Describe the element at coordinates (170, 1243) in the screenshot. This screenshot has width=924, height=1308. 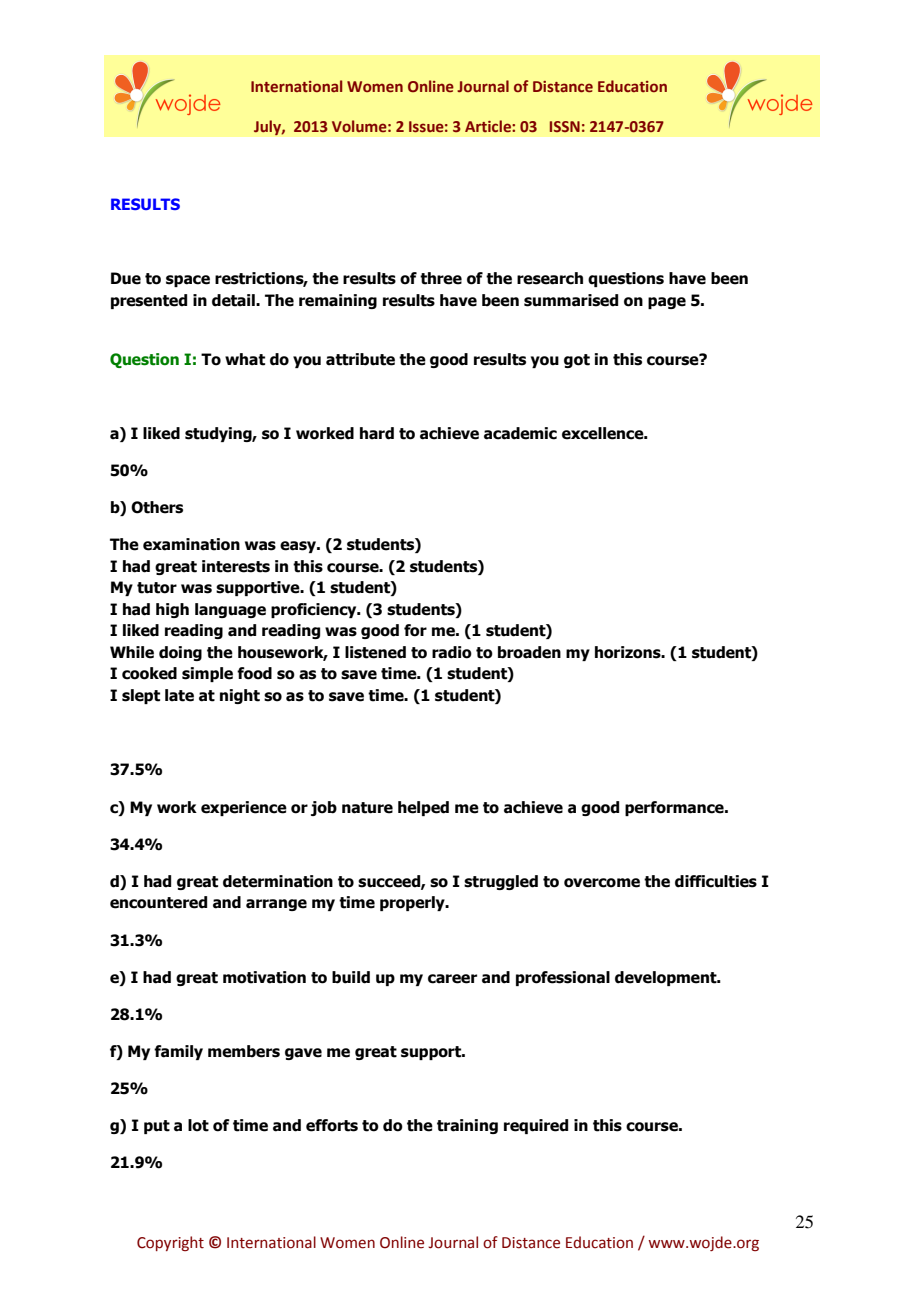
I see `Copyright` at that location.
